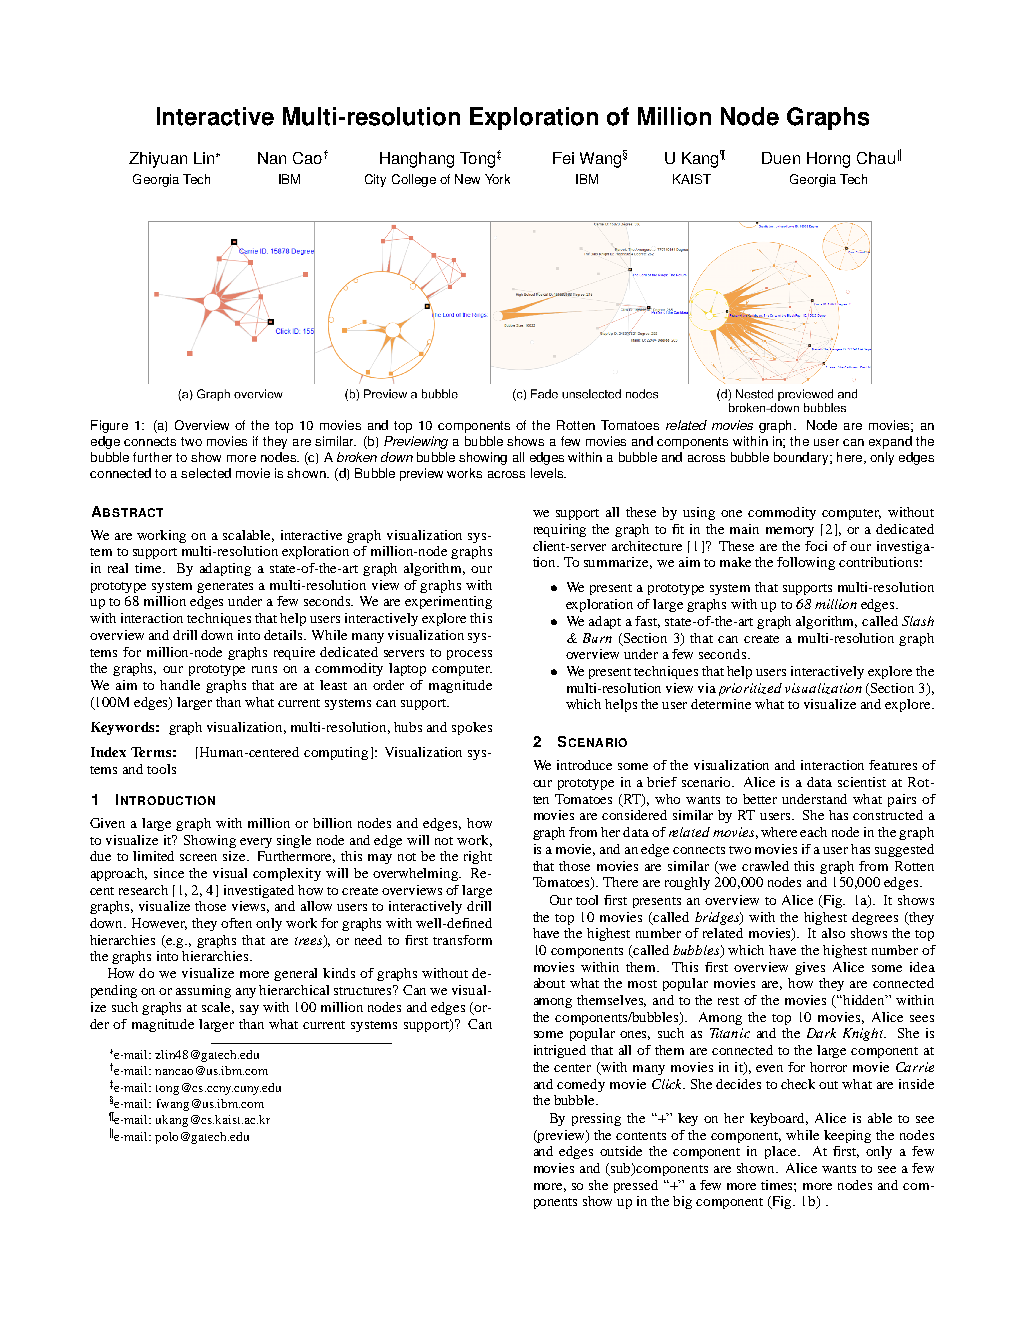  What do you see at coordinates (782, 1152) in the document?
I see `place` at bounding box center [782, 1152].
